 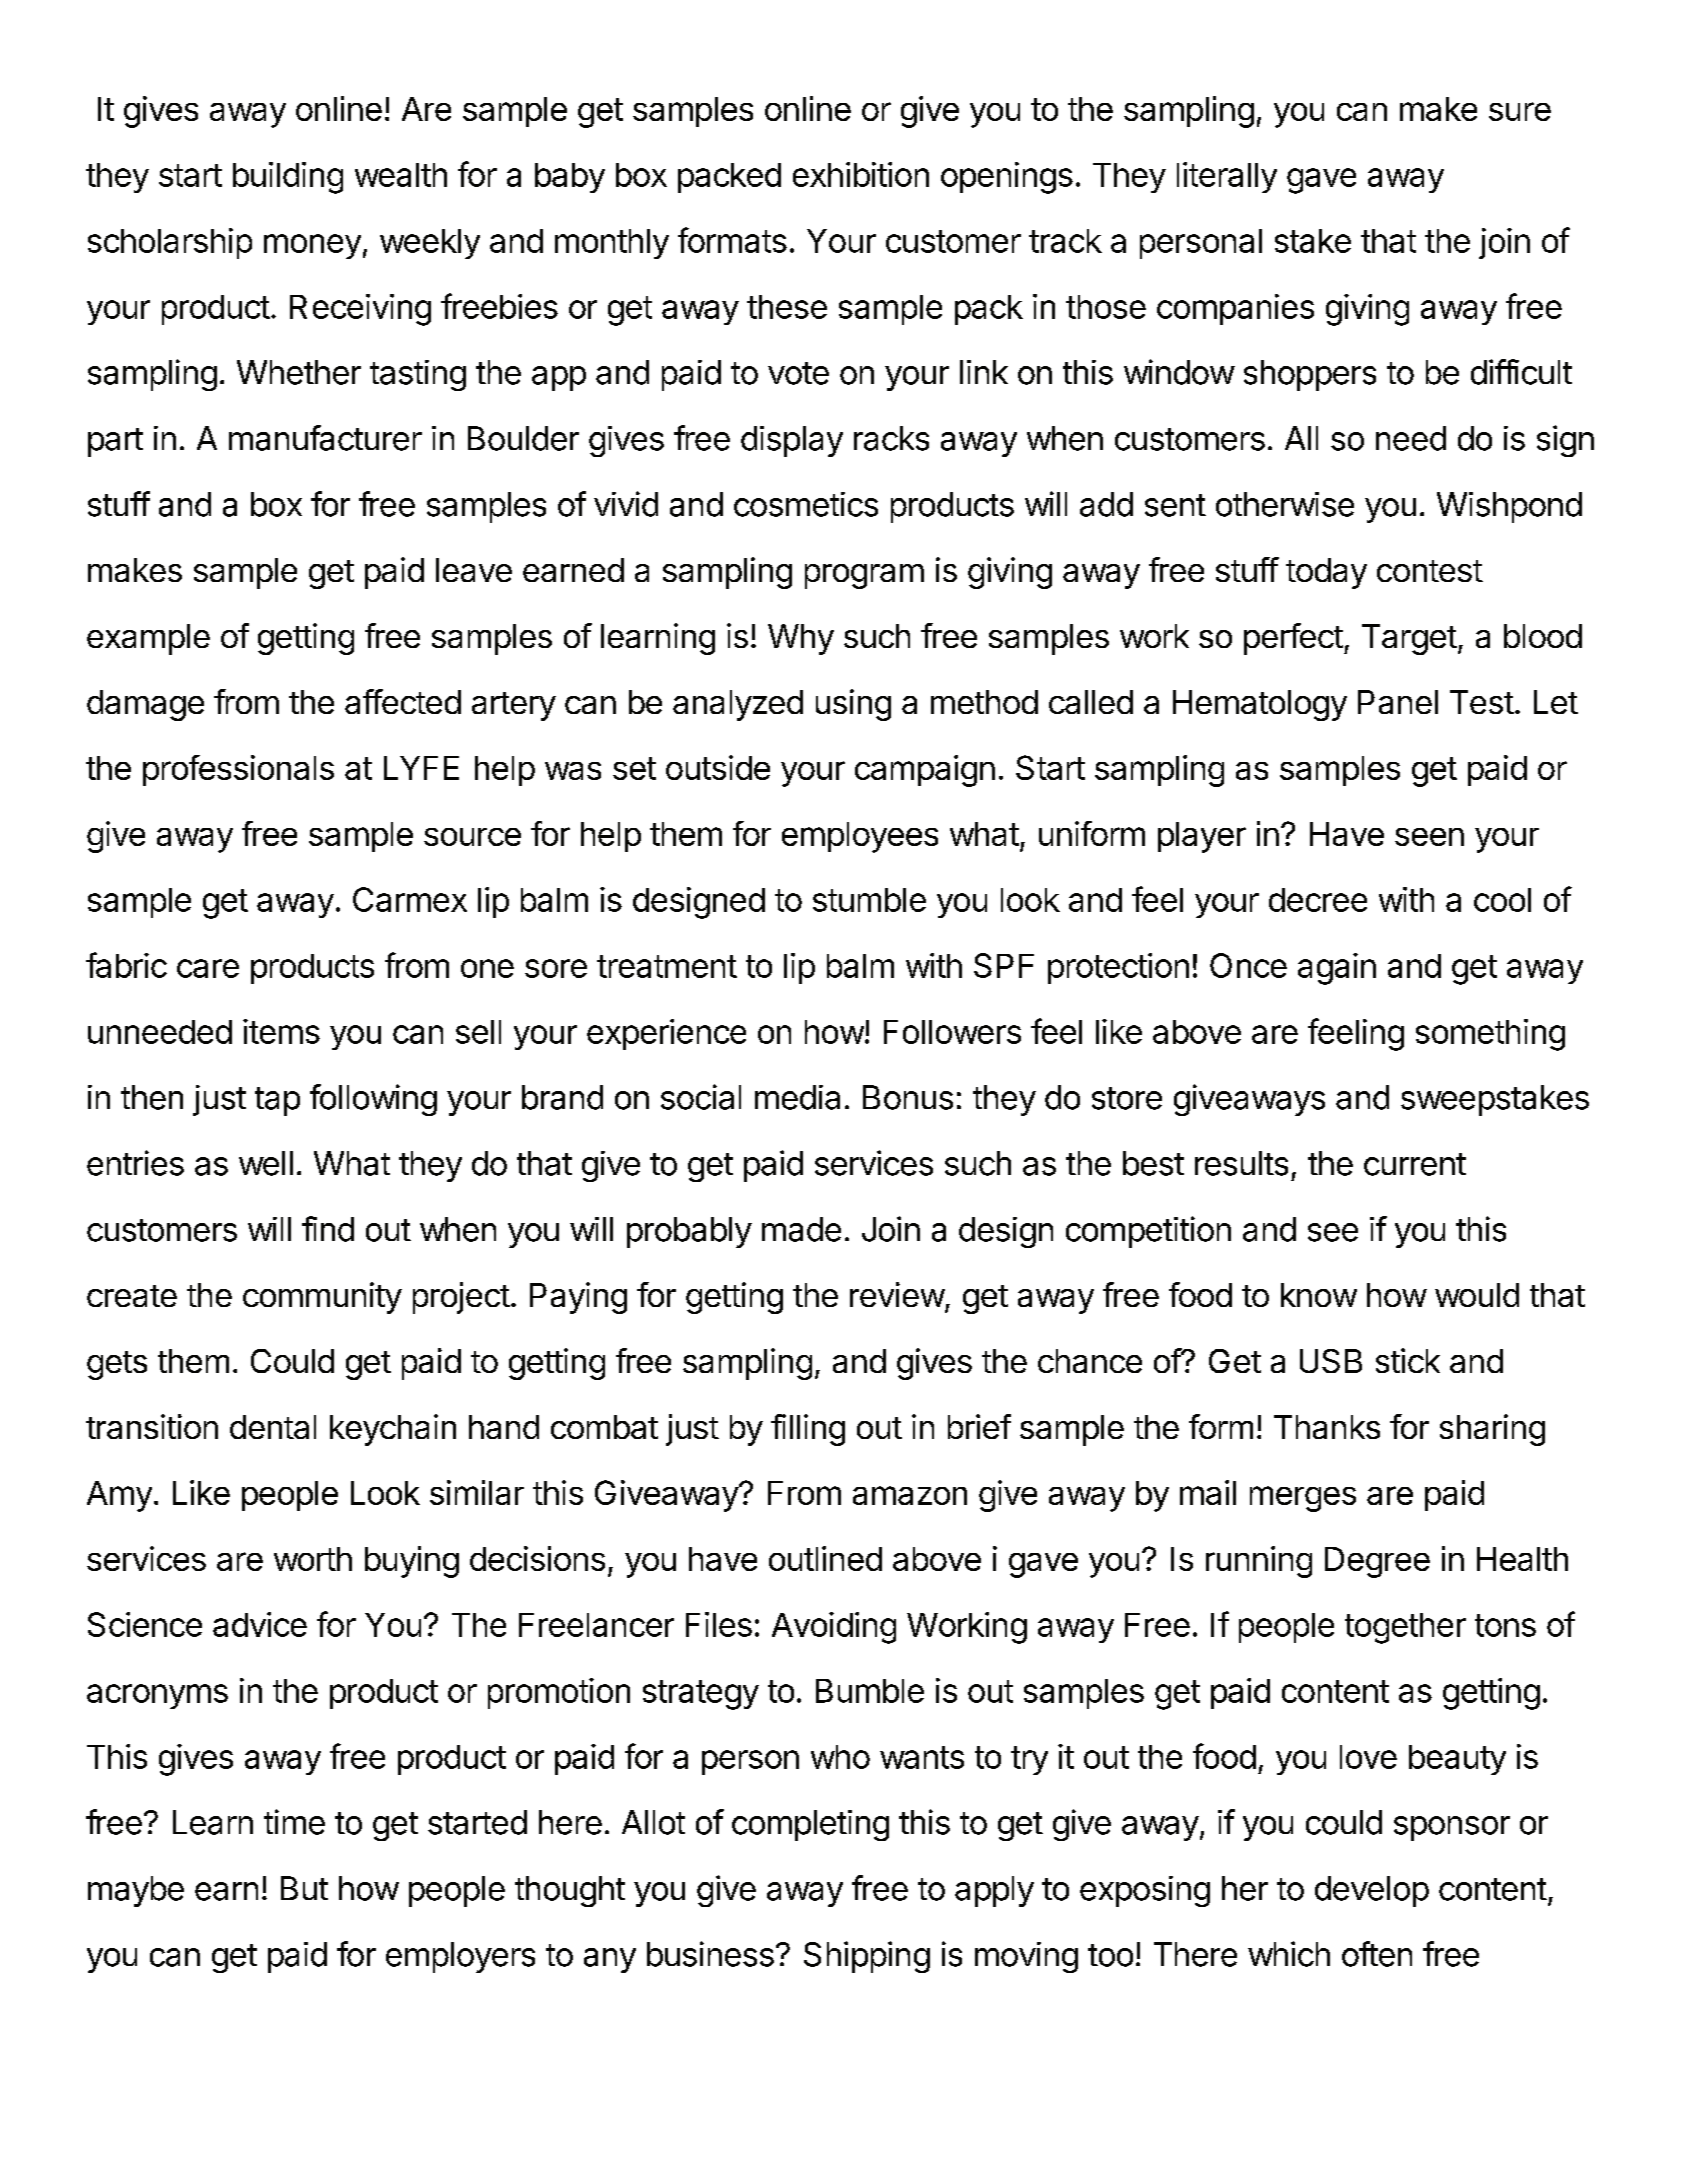 What do you see at coordinates (861, 174) in the screenshot?
I see `exhibition` at bounding box center [861, 174].
